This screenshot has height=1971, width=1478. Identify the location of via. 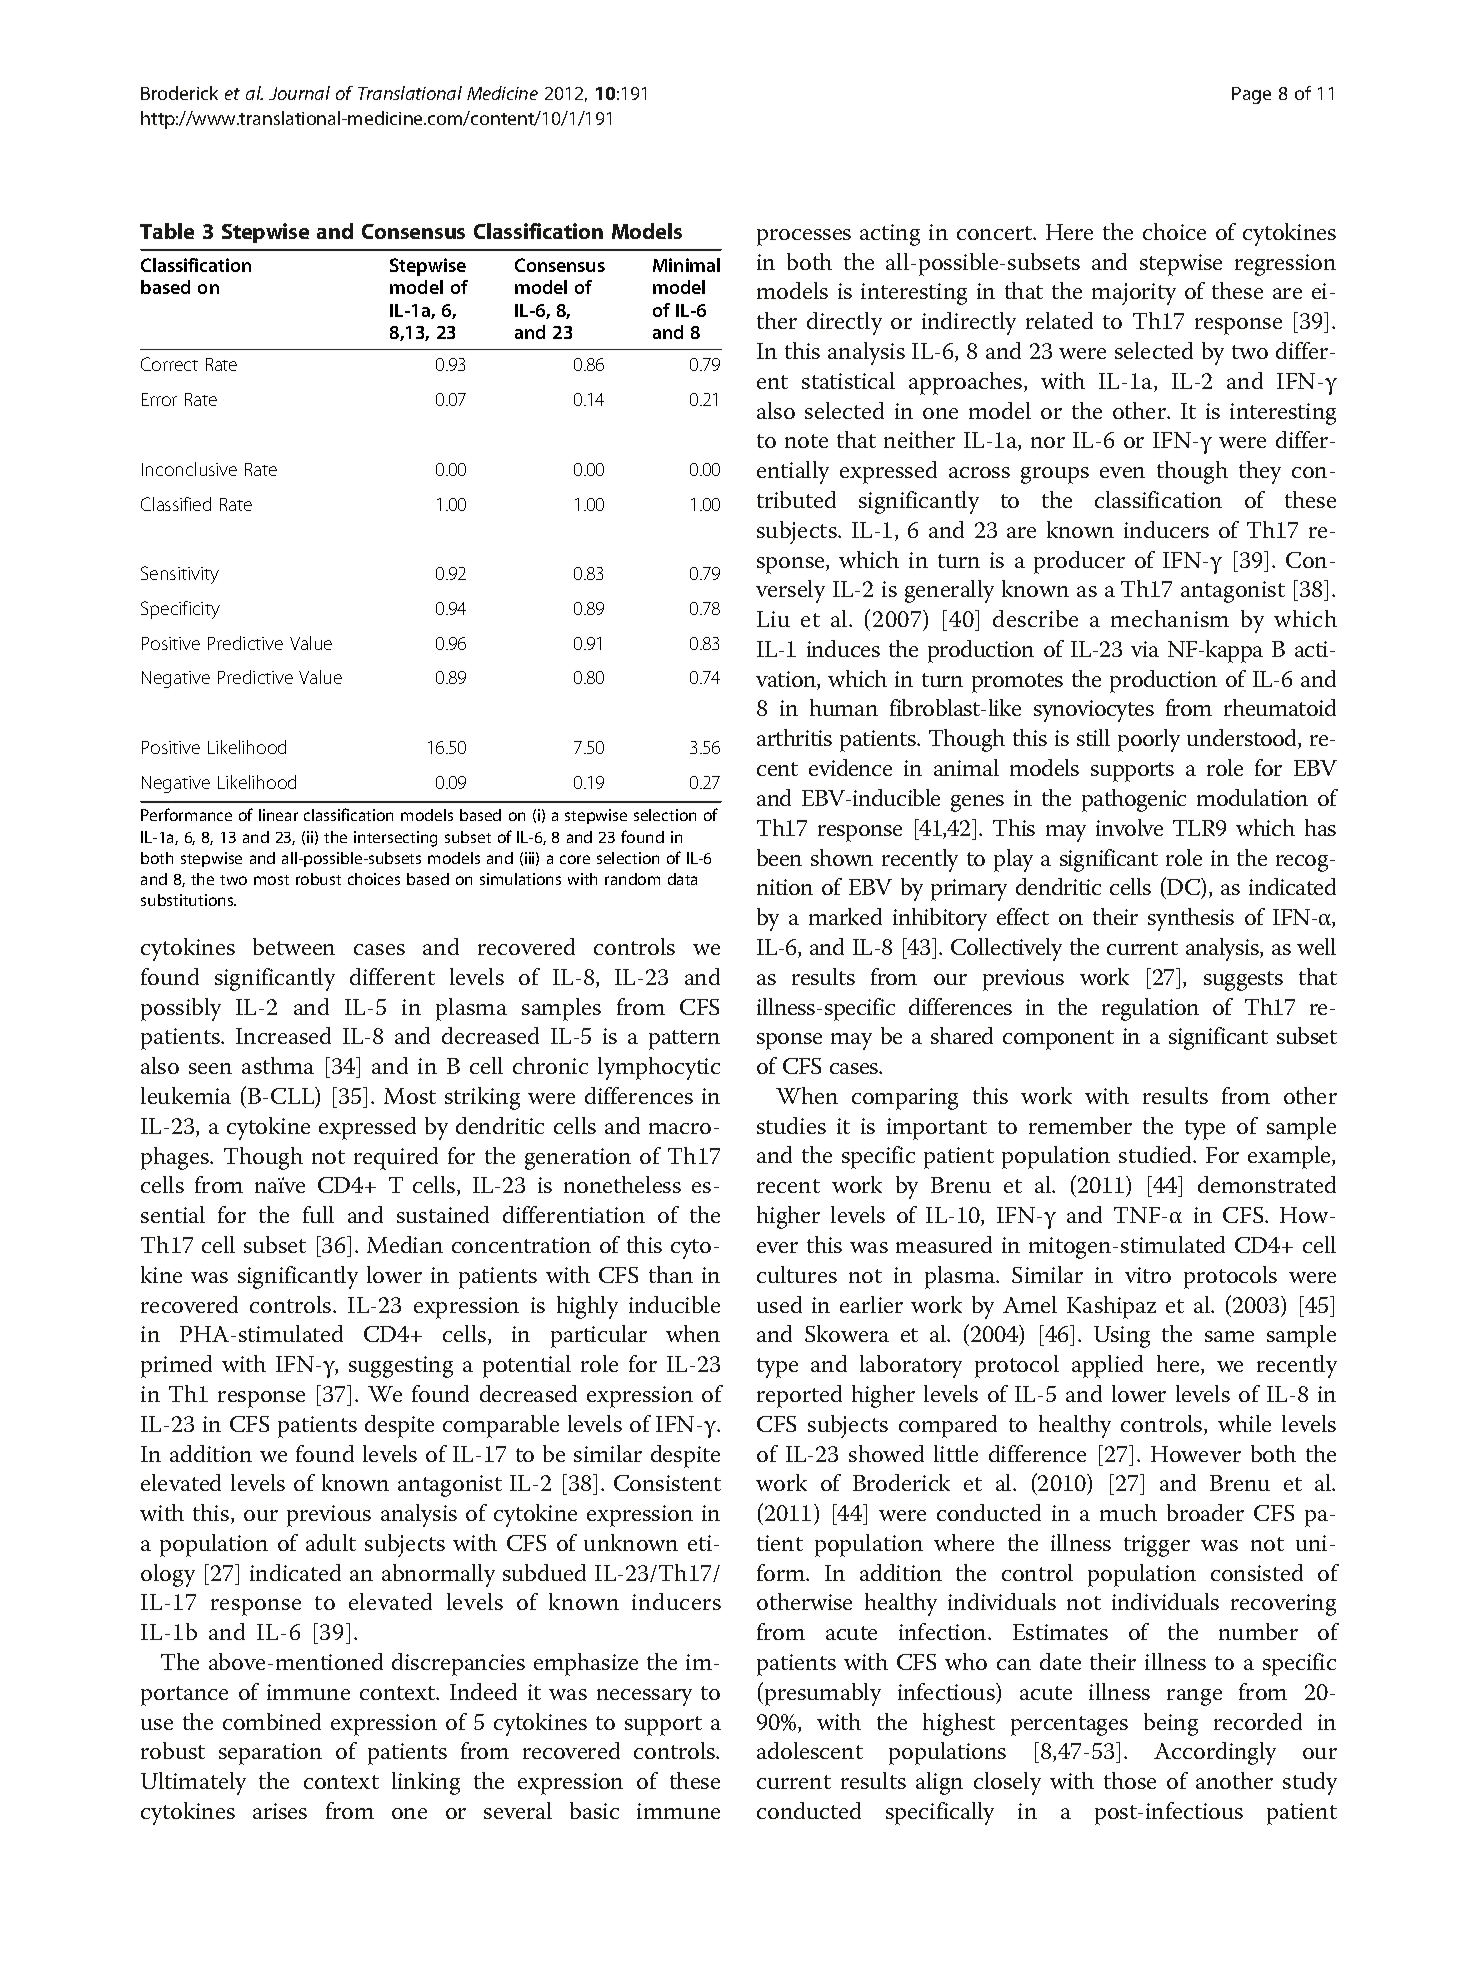
(1145, 649).
